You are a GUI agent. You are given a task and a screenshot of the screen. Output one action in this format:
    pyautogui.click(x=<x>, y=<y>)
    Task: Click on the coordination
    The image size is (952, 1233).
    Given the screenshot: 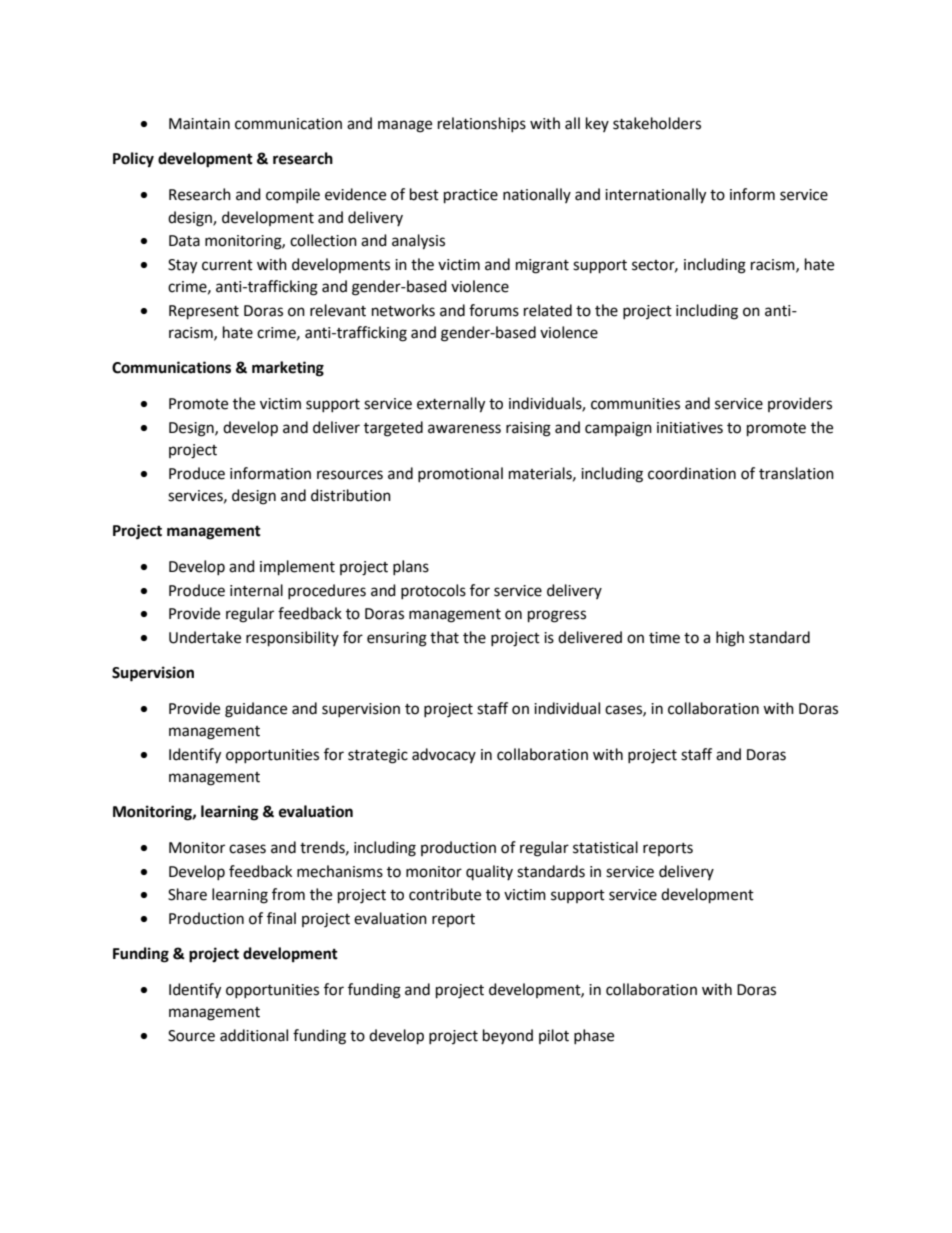 What is the action you would take?
    pyautogui.click(x=692, y=473)
